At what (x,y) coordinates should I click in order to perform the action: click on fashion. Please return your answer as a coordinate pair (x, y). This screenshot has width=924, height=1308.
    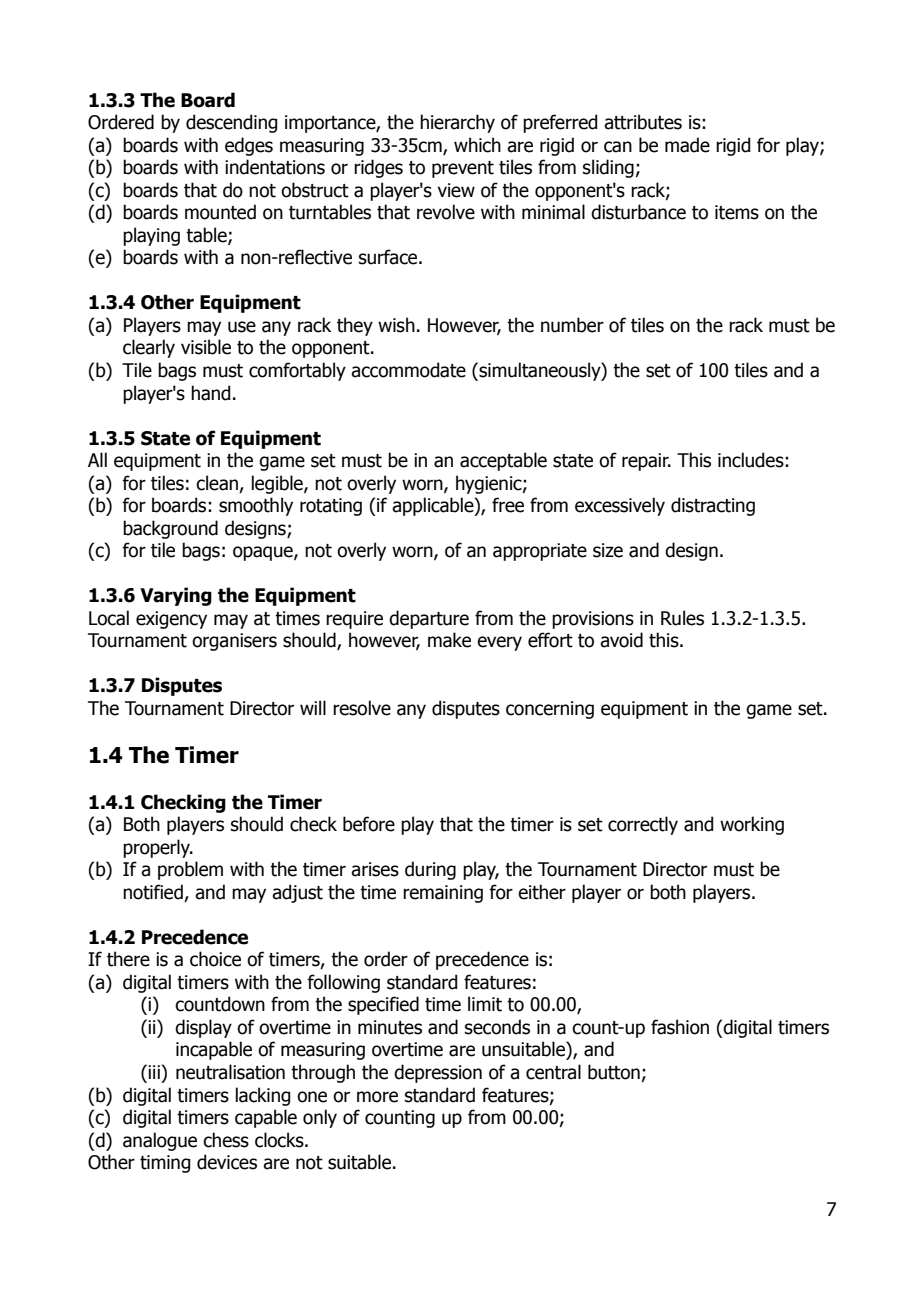
    Looking at the image, I should click on (680, 1027).
